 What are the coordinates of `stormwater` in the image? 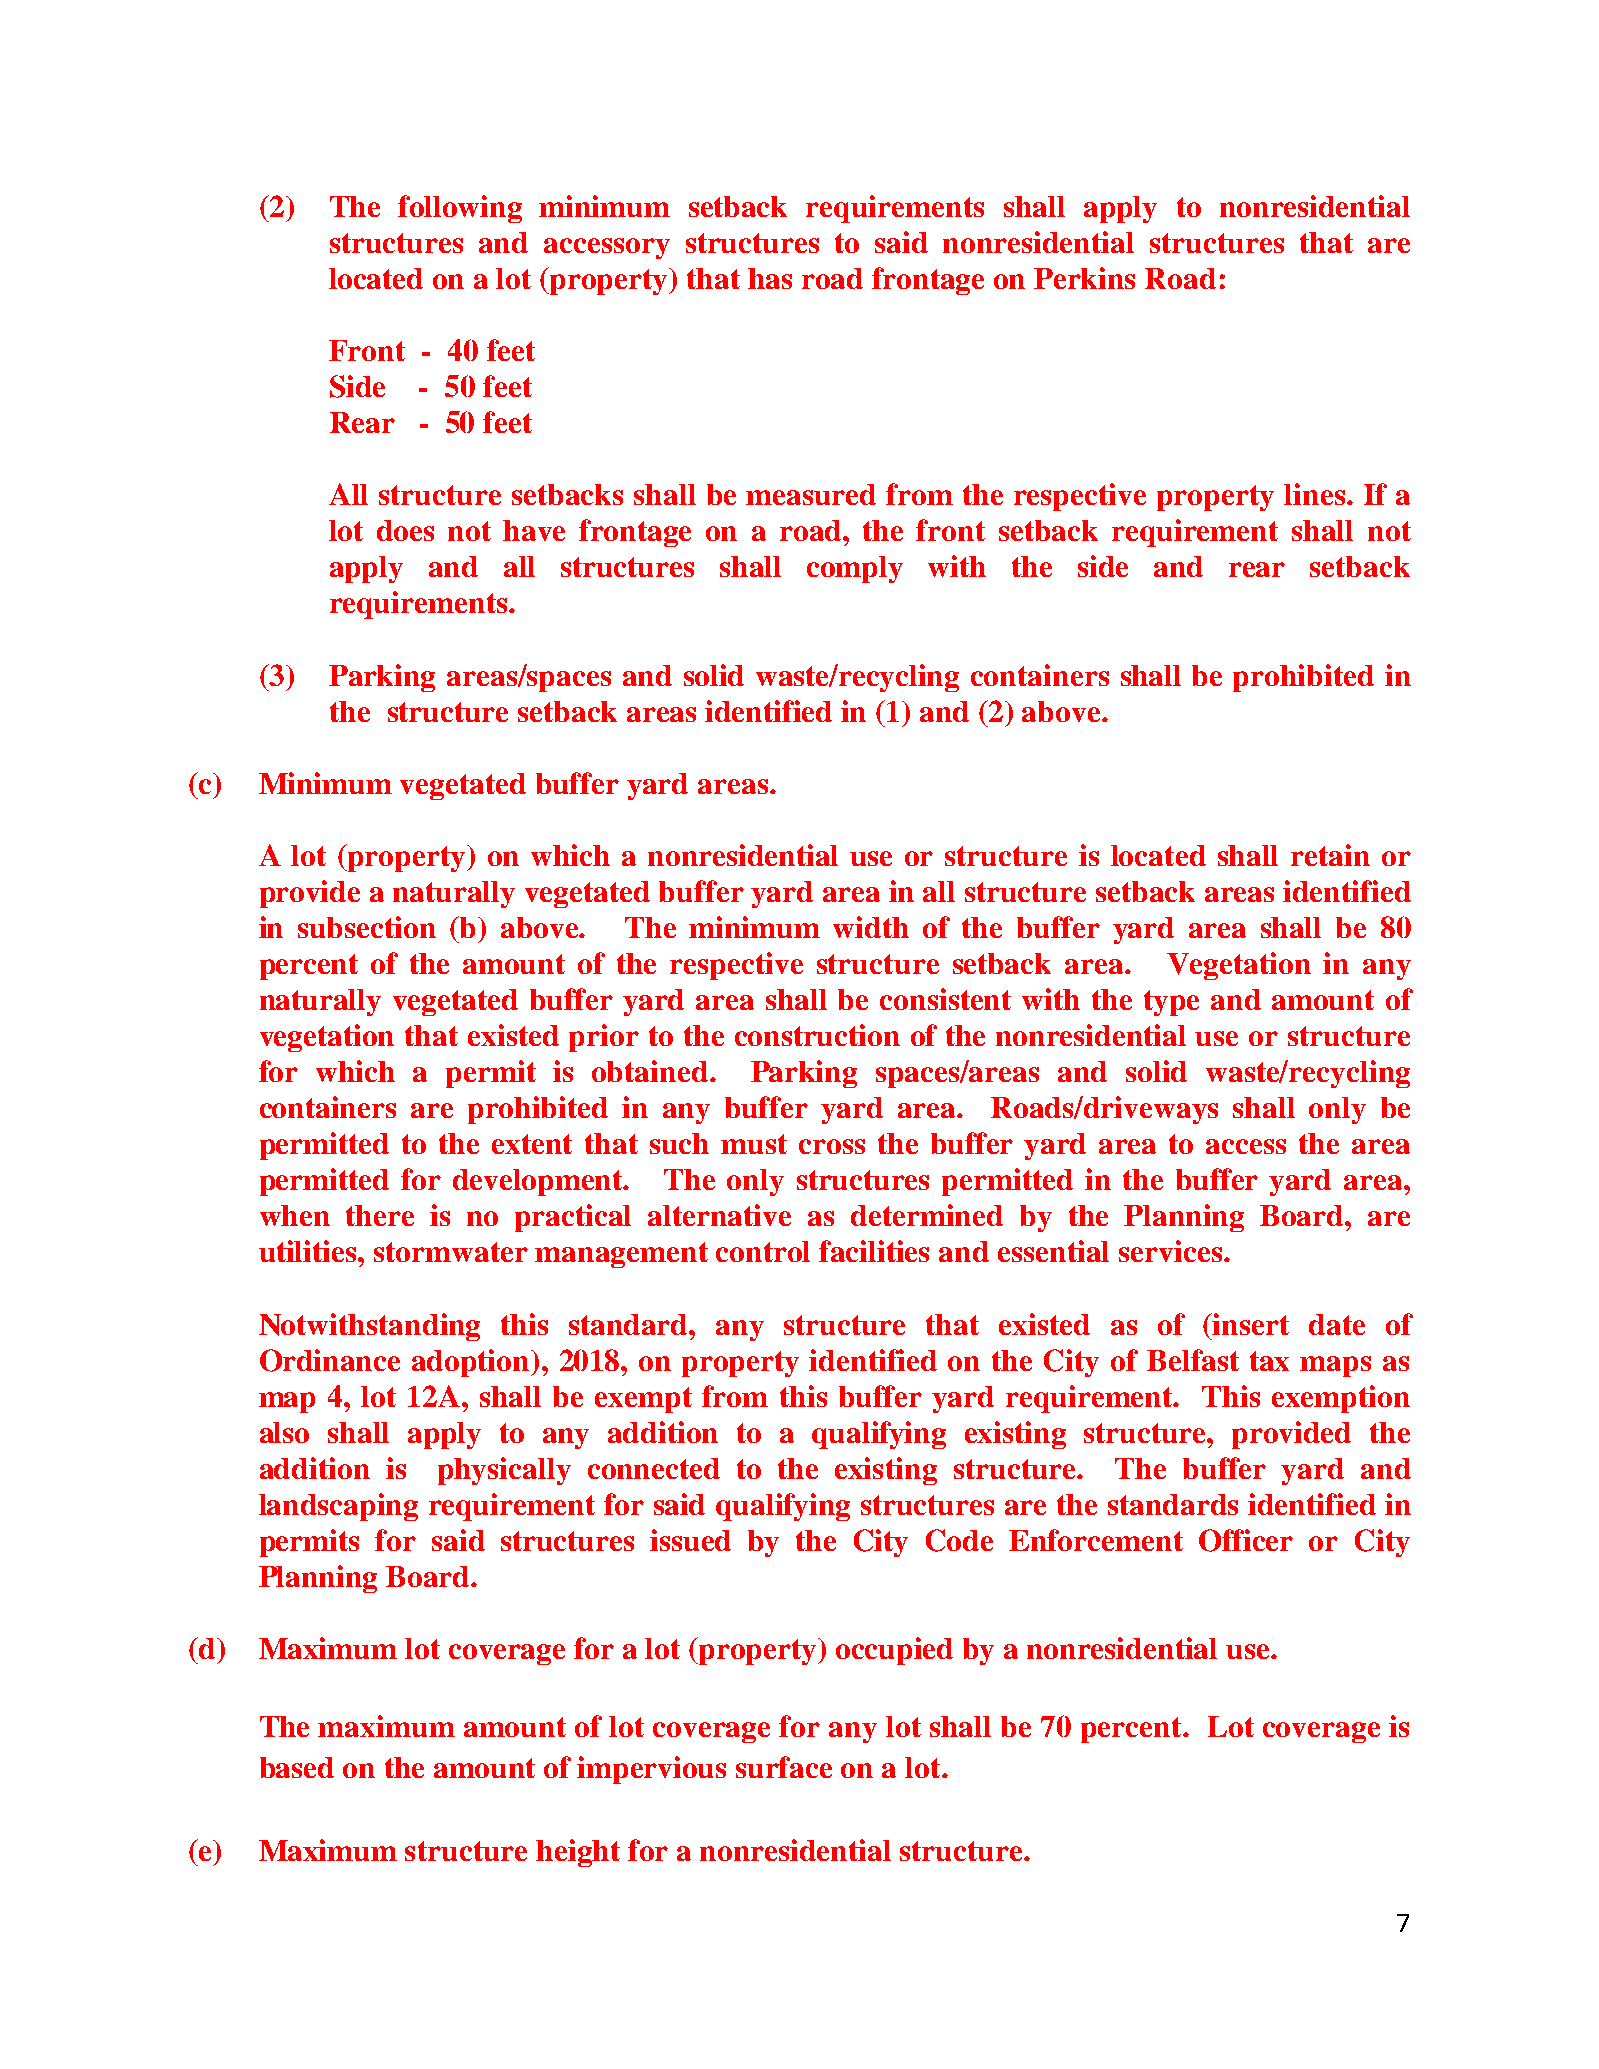 It's located at (451, 1252).
